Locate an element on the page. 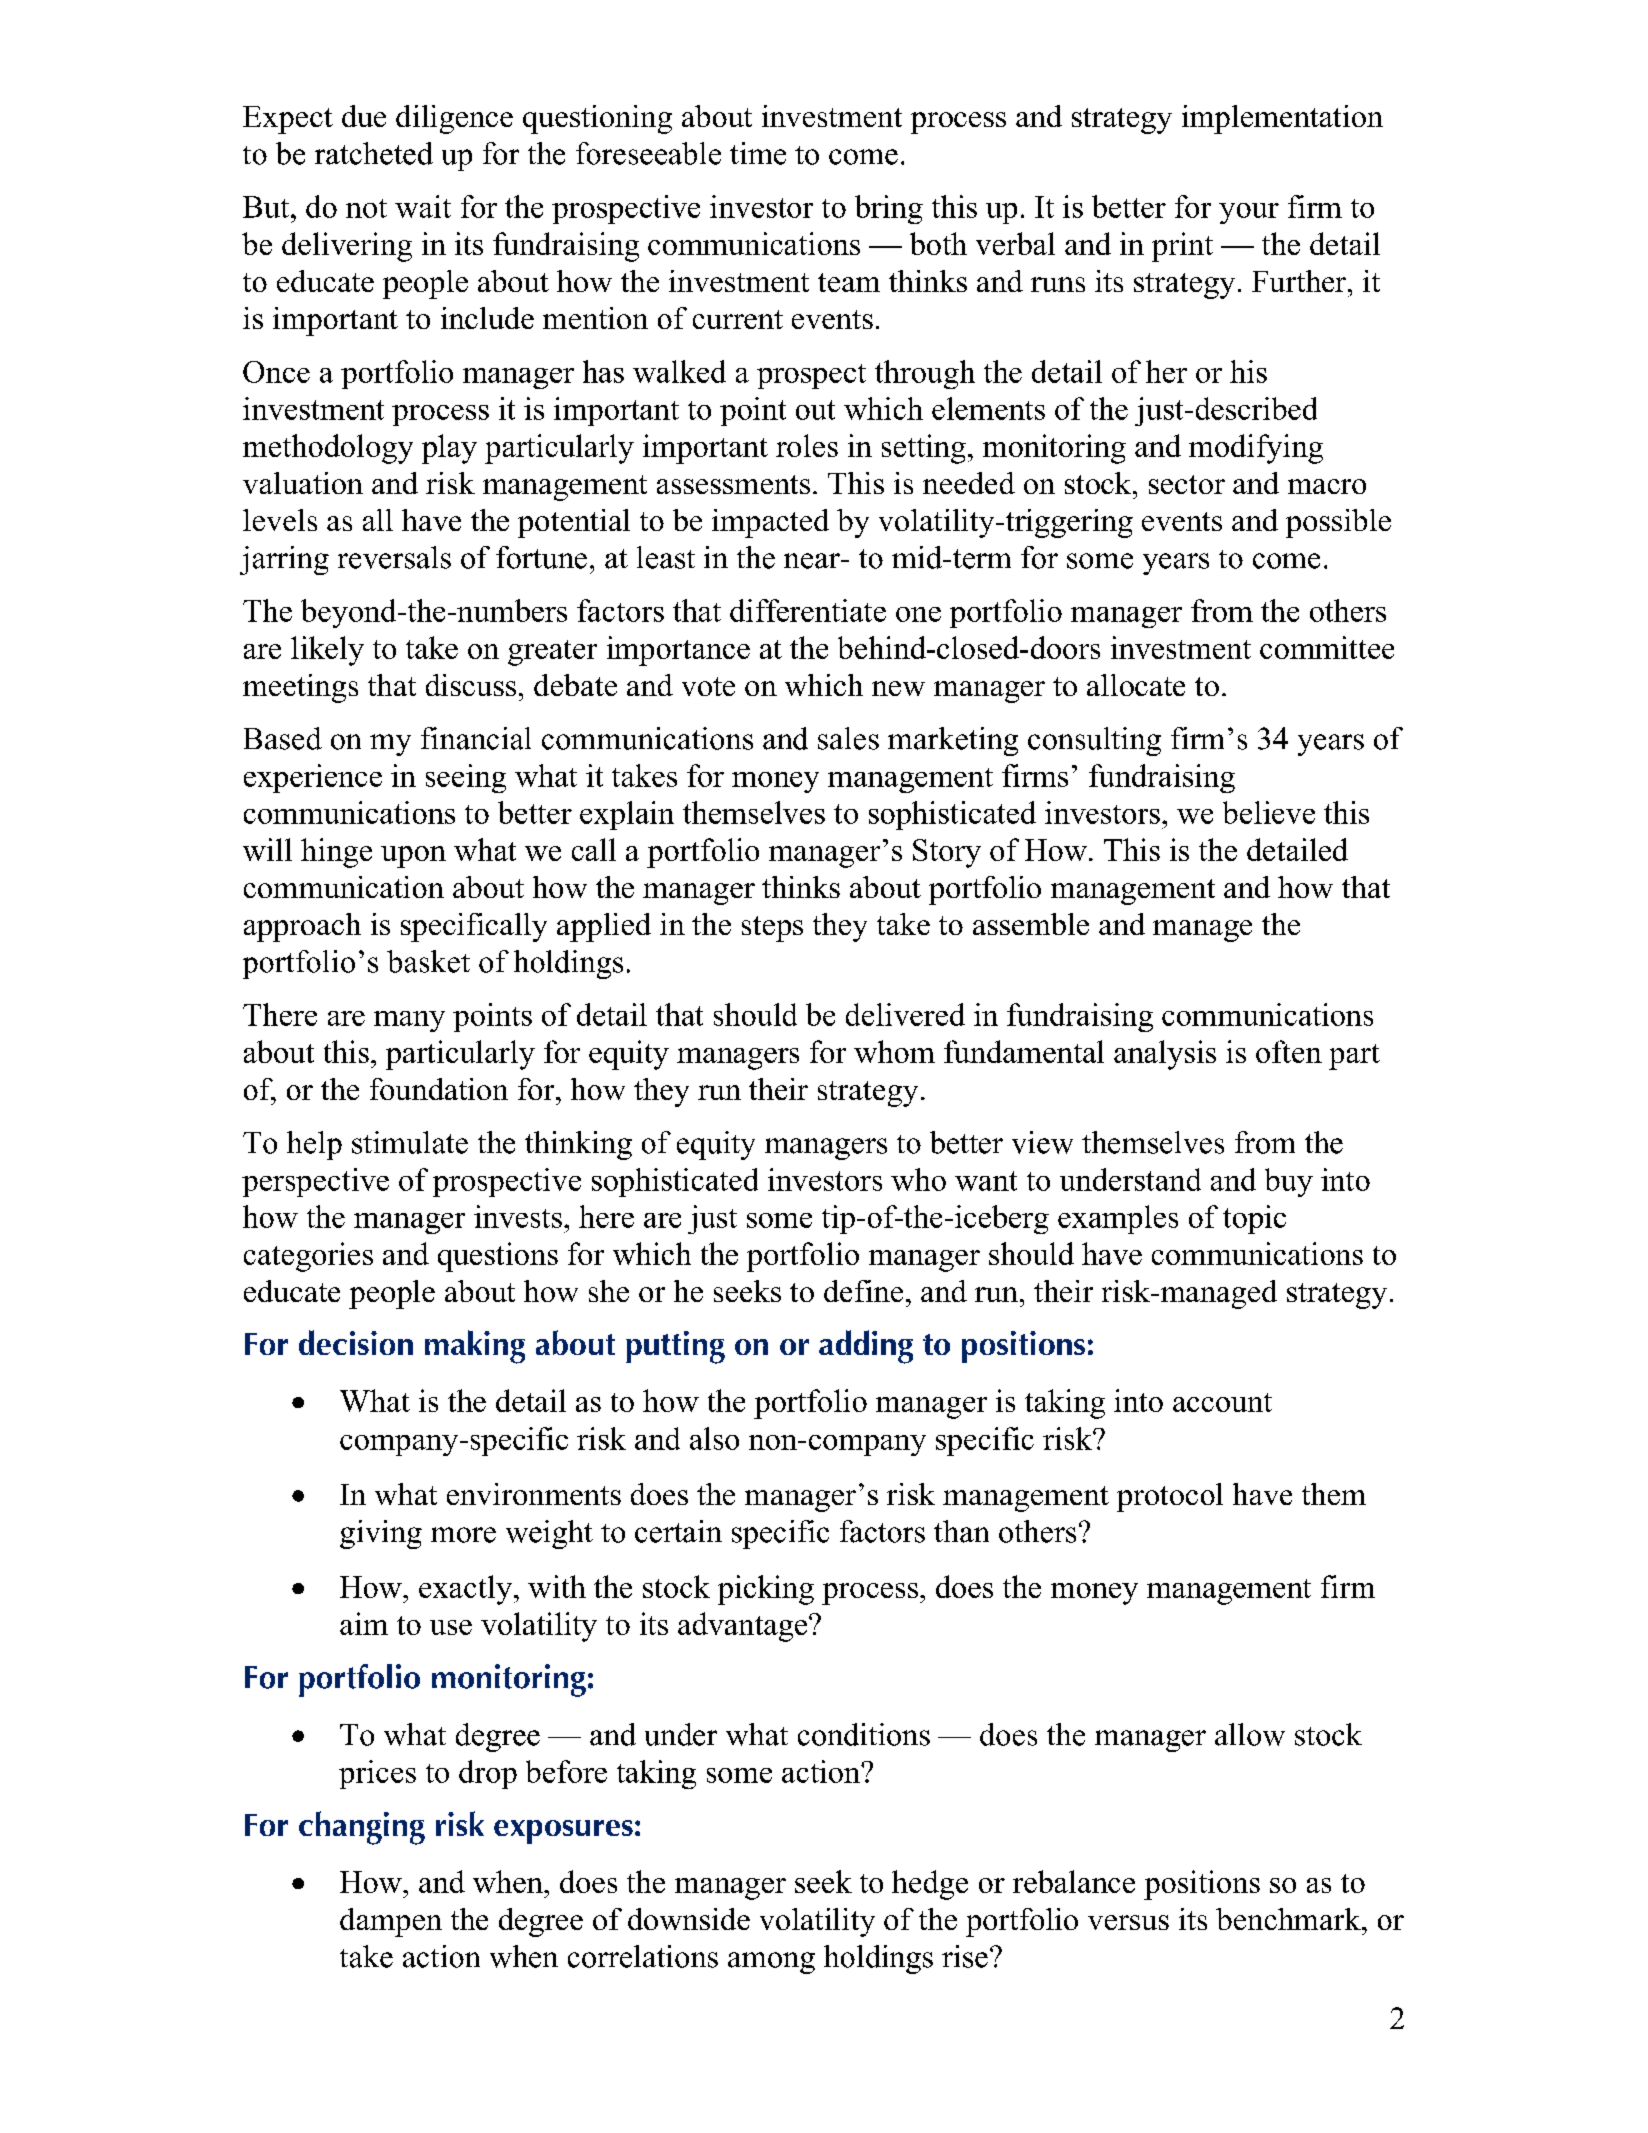  also is located at coordinates (714, 1438).
